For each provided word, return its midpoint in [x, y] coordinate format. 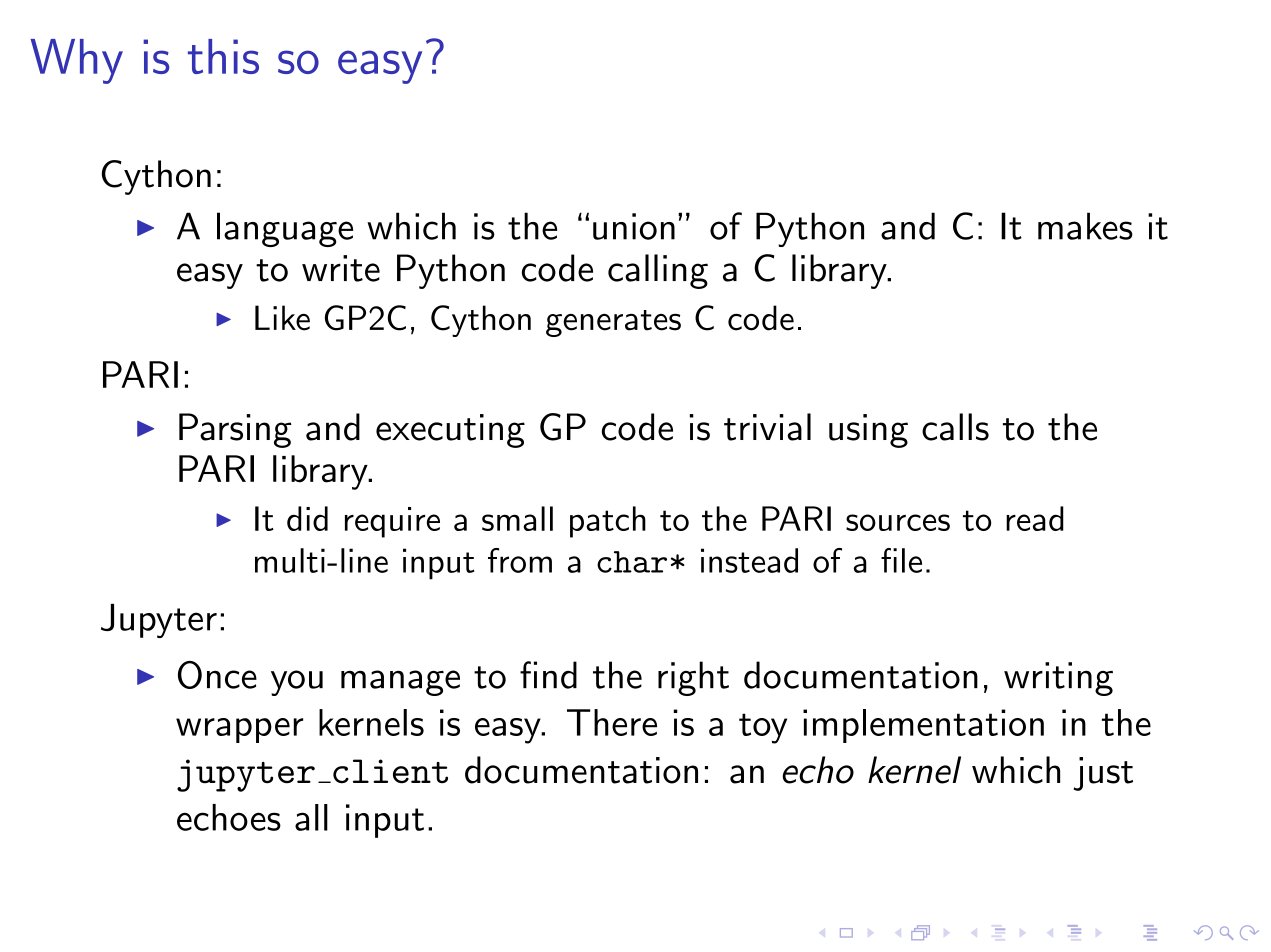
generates [613, 323]
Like [282, 318]
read [1035, 518]
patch [608, 522]
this [223, 56]
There [612, 722]
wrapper [239, 730]
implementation [923, 726]
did [307, 518]
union [634, 226]
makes [1085, 226]
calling [658, 271]
